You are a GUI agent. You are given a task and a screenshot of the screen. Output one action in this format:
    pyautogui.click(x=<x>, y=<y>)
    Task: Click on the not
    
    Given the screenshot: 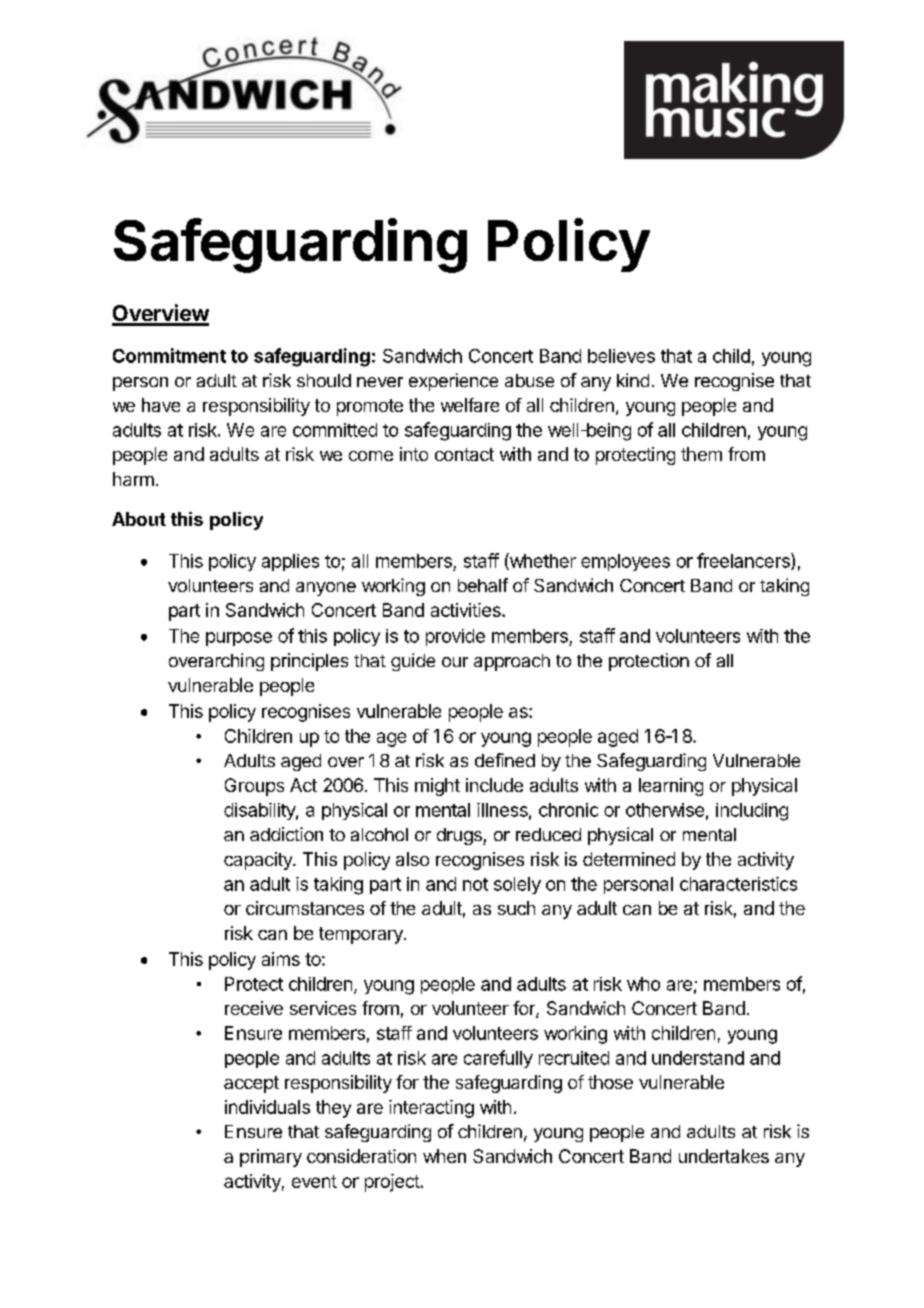 What is the action you would take?
    pyautogui.click(x=475, y=884)
